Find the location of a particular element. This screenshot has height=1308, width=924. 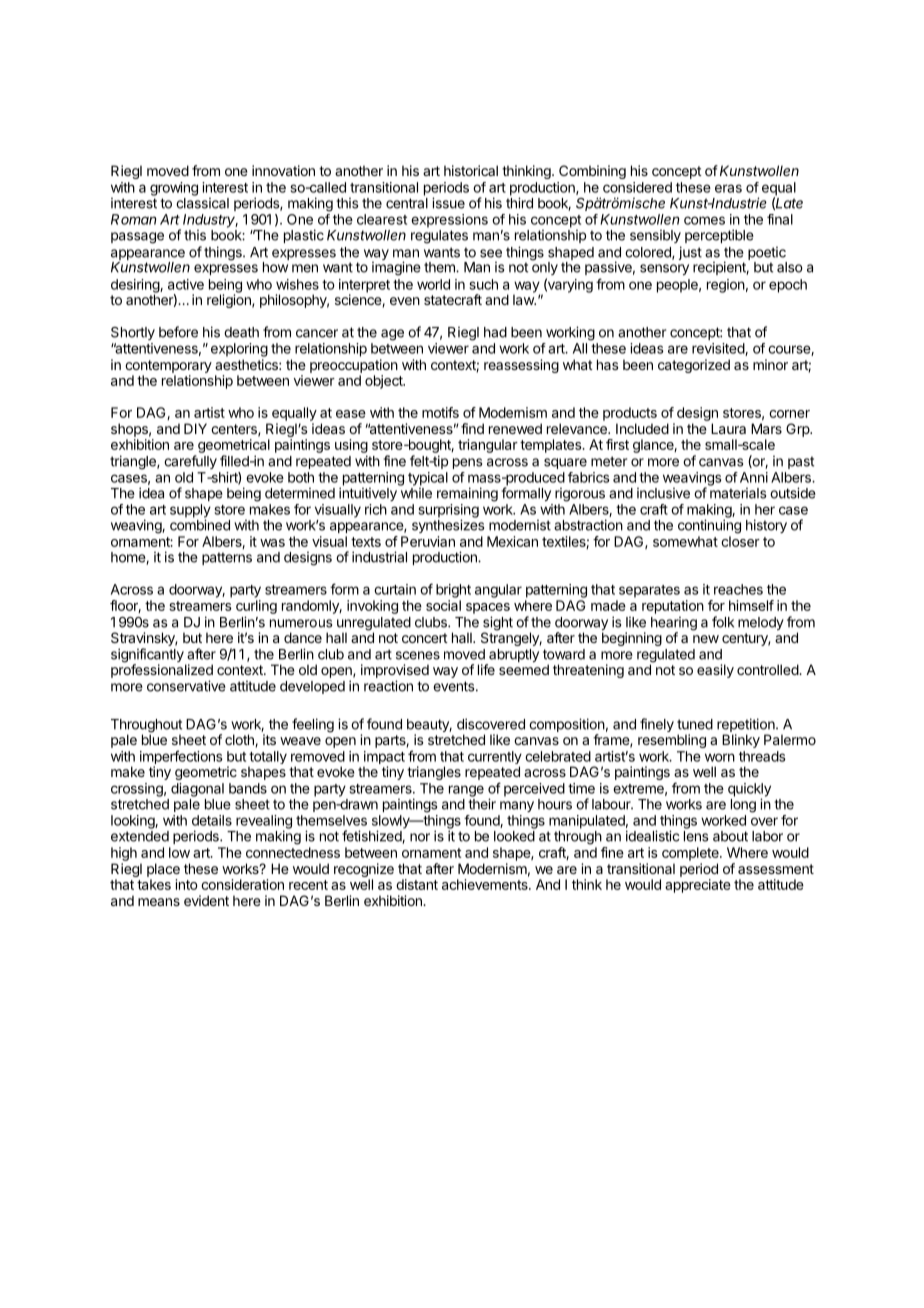

combined is located at coordinates (200, 525).
